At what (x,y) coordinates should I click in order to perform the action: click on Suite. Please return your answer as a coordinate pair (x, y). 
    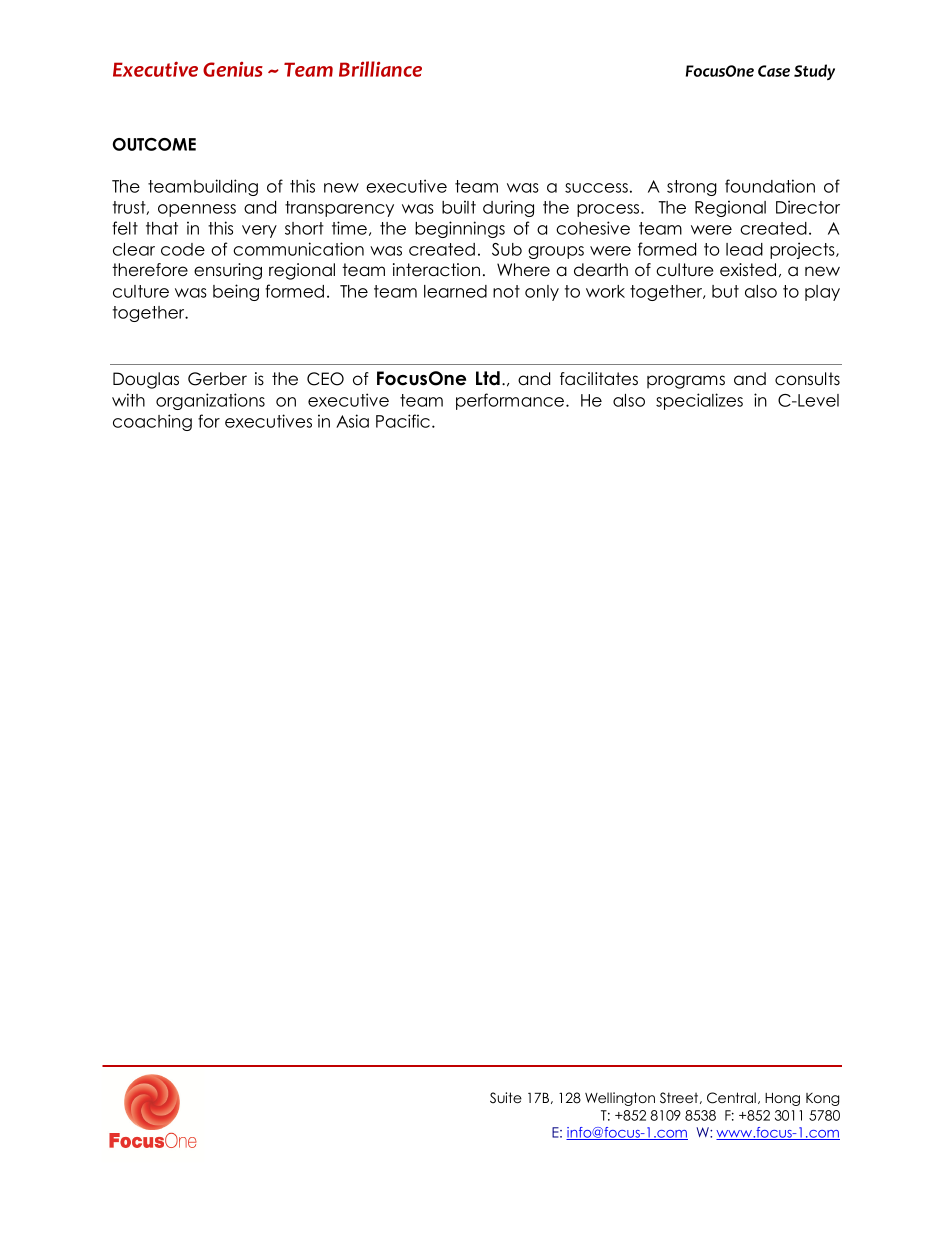
    Looking at the image, I should click on (506, 1098).
